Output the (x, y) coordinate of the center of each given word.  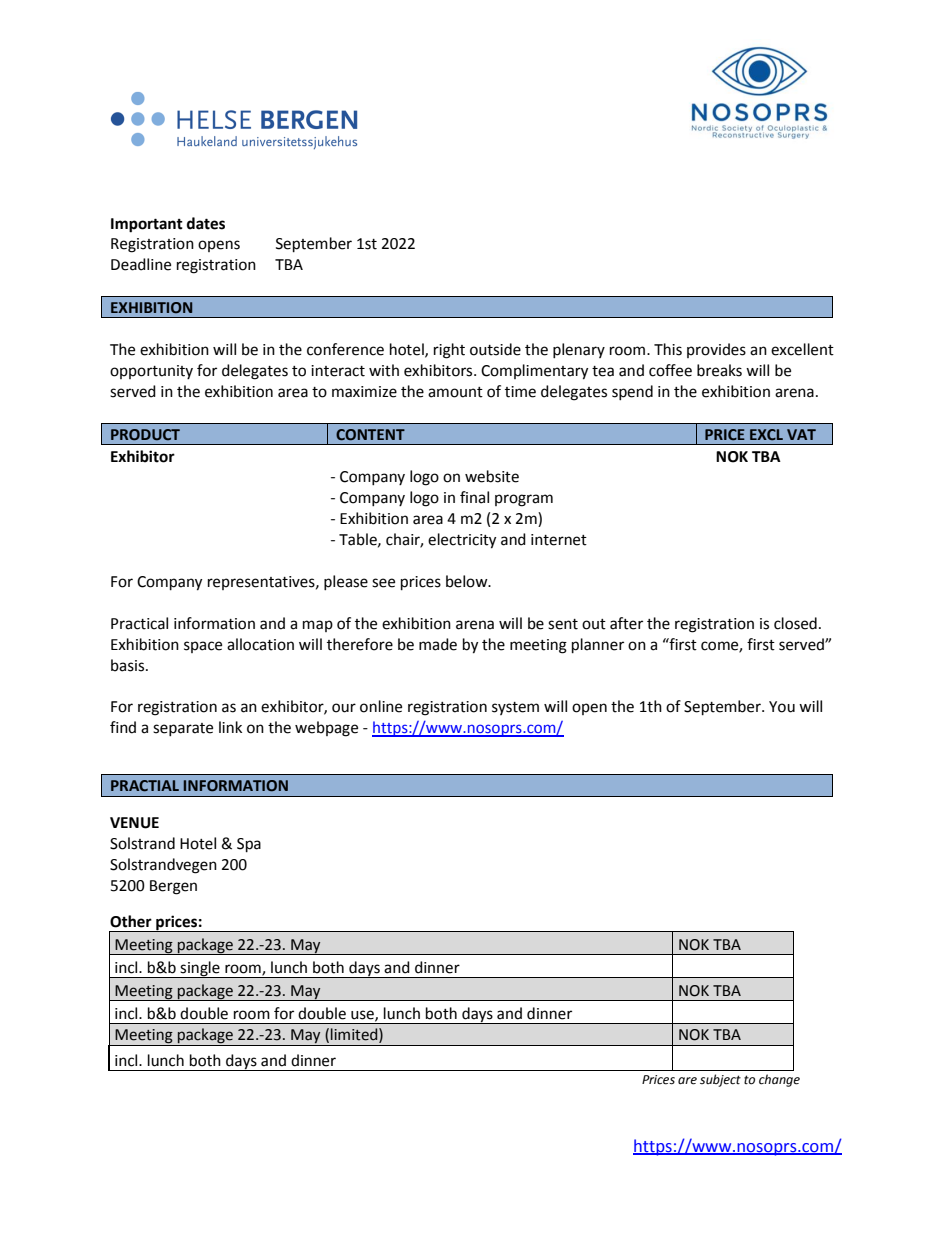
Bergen (173, 887)
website (492, 476)
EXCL (766, 435)
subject (720, 1080)
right (449, 351)
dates (206, 223)
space (203, 647)
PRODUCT (145, 435)
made (438, 644)
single (200, 969)
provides (716, 350)
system (515, 708)
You (782, 707)
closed (795, 623)
